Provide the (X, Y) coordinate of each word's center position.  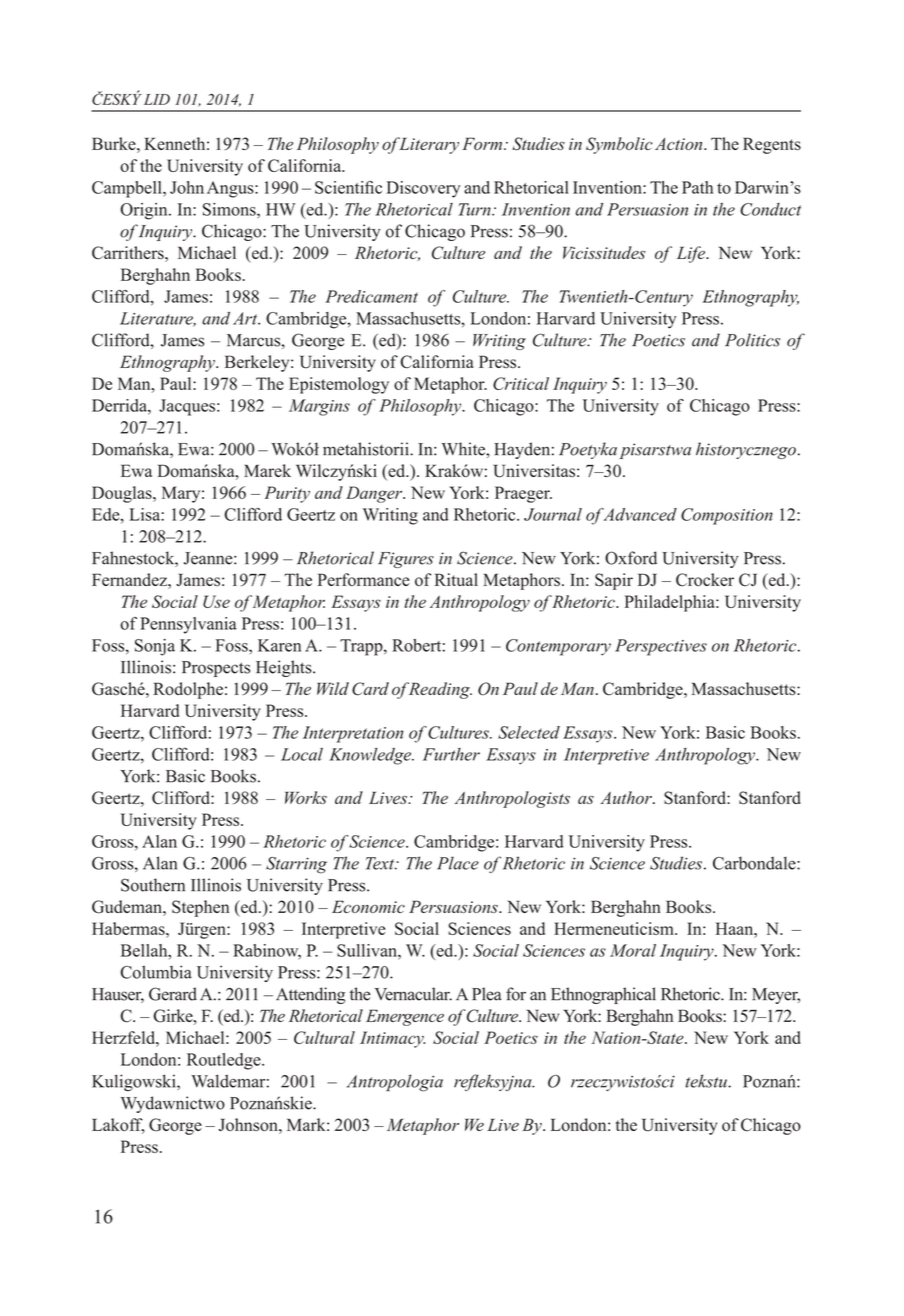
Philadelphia (671, 603)
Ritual (456, 579)
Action (680, 144)
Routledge (225, 1061)
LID (157, 99)
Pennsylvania (188, 625)
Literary (428, 145)
